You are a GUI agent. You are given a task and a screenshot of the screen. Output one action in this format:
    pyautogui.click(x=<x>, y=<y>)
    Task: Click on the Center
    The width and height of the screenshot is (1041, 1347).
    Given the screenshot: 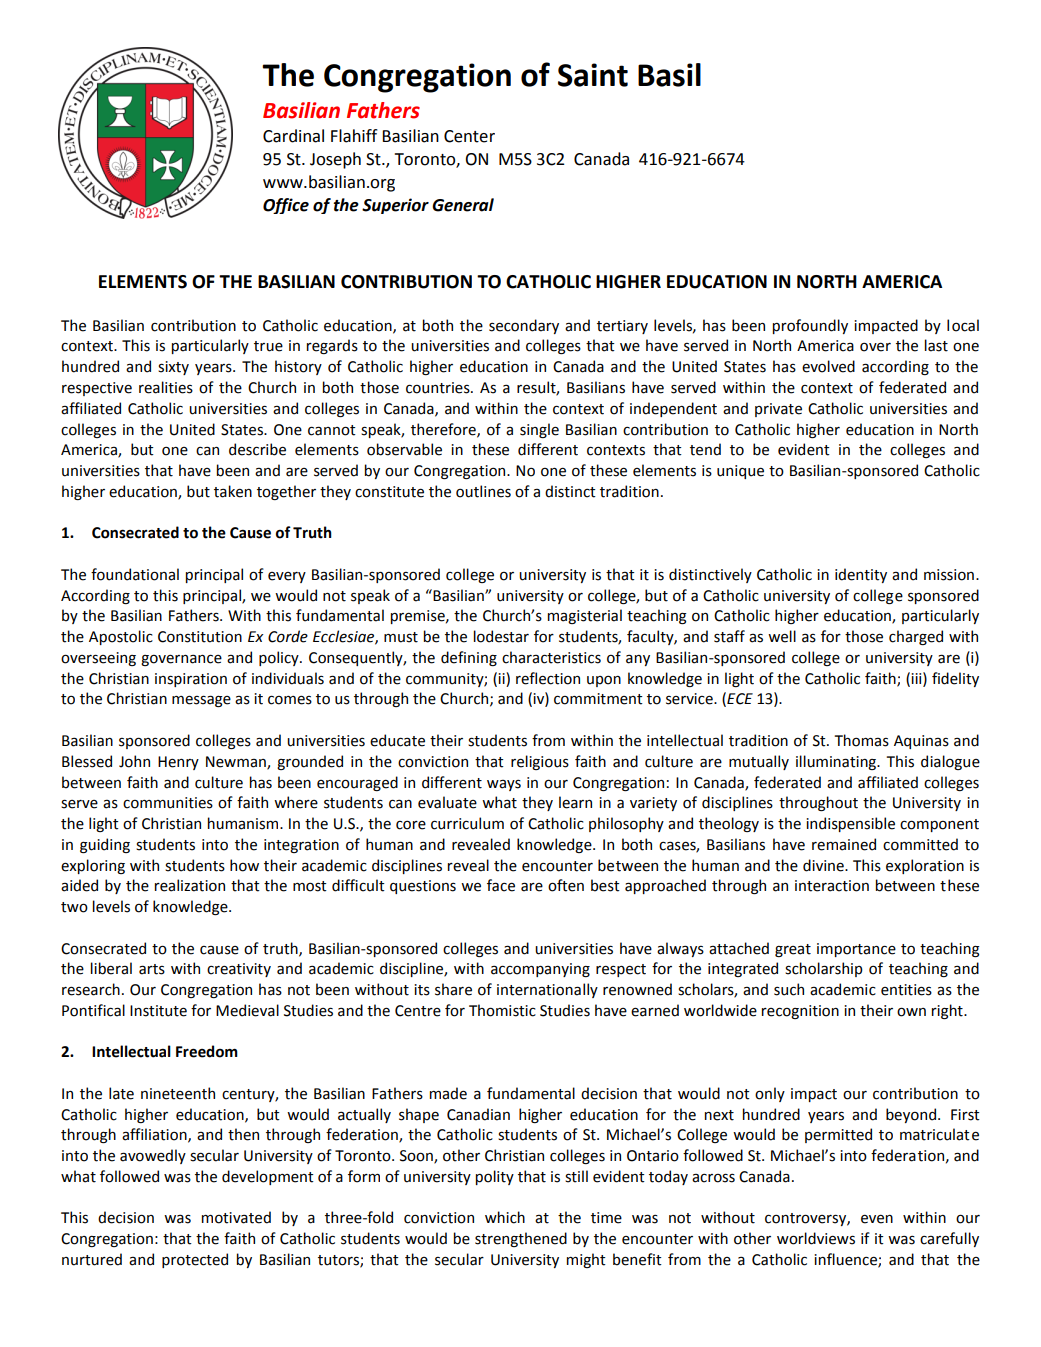 What is the action you would take?
    pyautogui.click(x=469, y=136)
